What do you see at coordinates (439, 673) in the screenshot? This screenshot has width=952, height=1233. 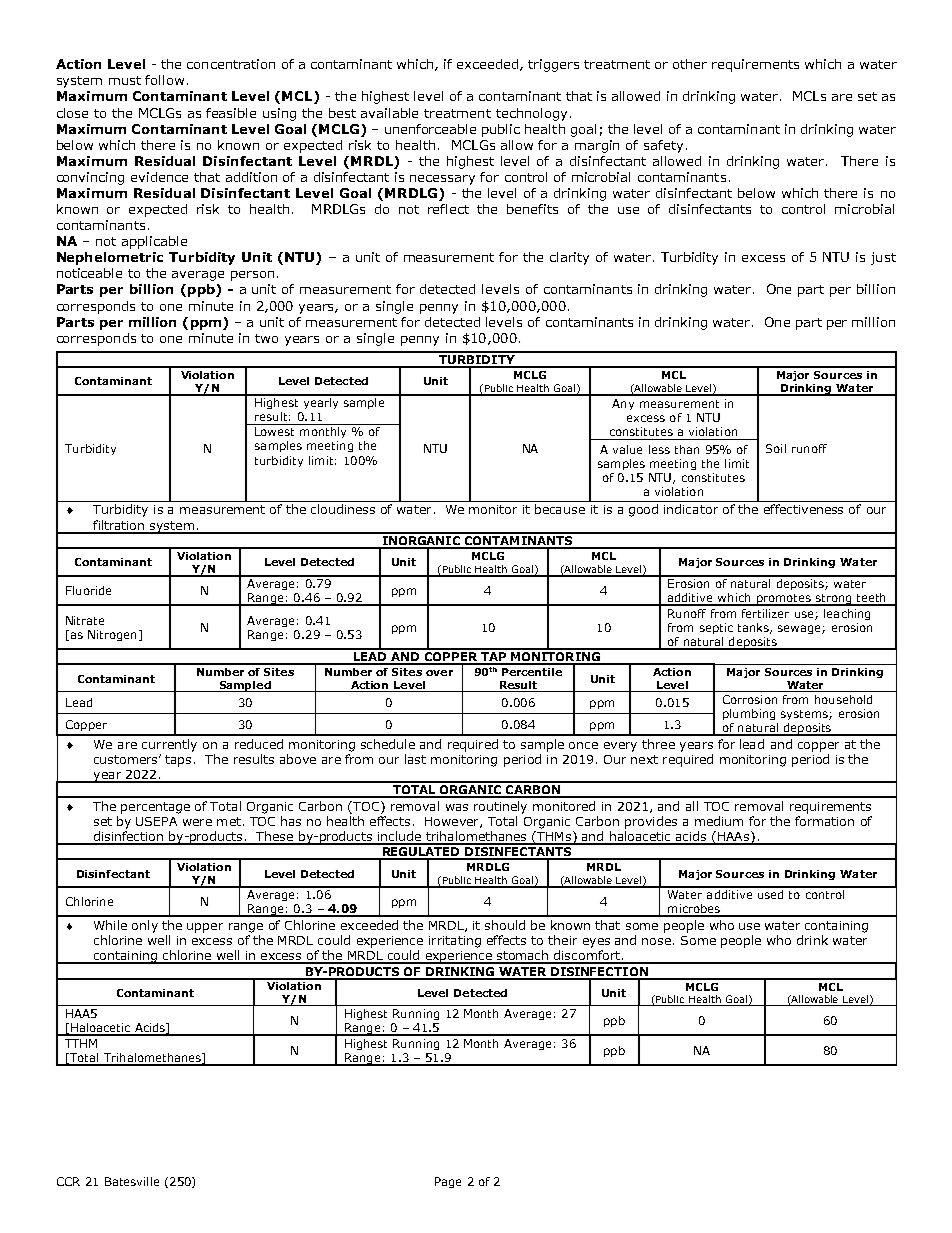 I see `over` at bounding box center [439, 673].
